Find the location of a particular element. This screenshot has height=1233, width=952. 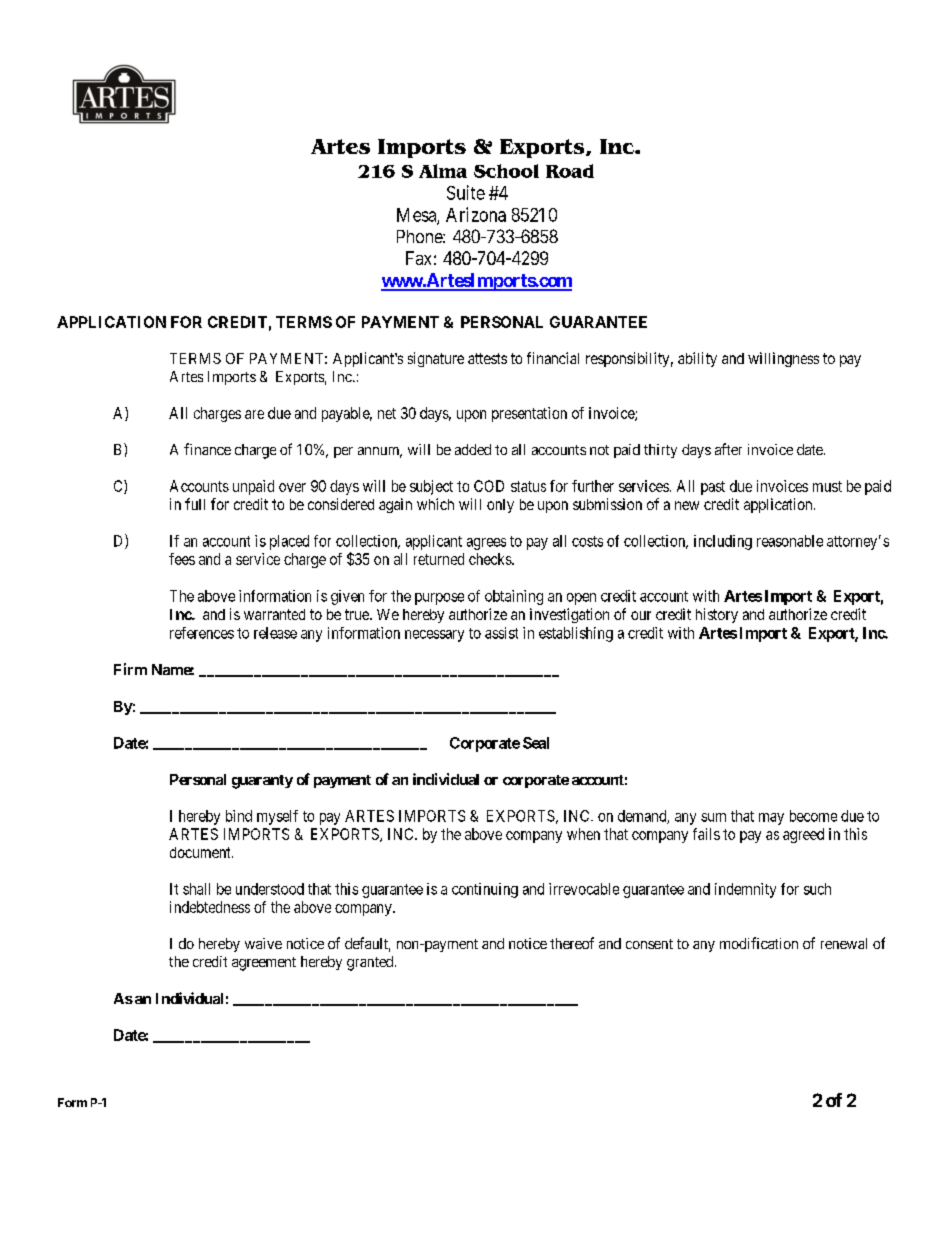

checks is located at coordinates (491, 559).
